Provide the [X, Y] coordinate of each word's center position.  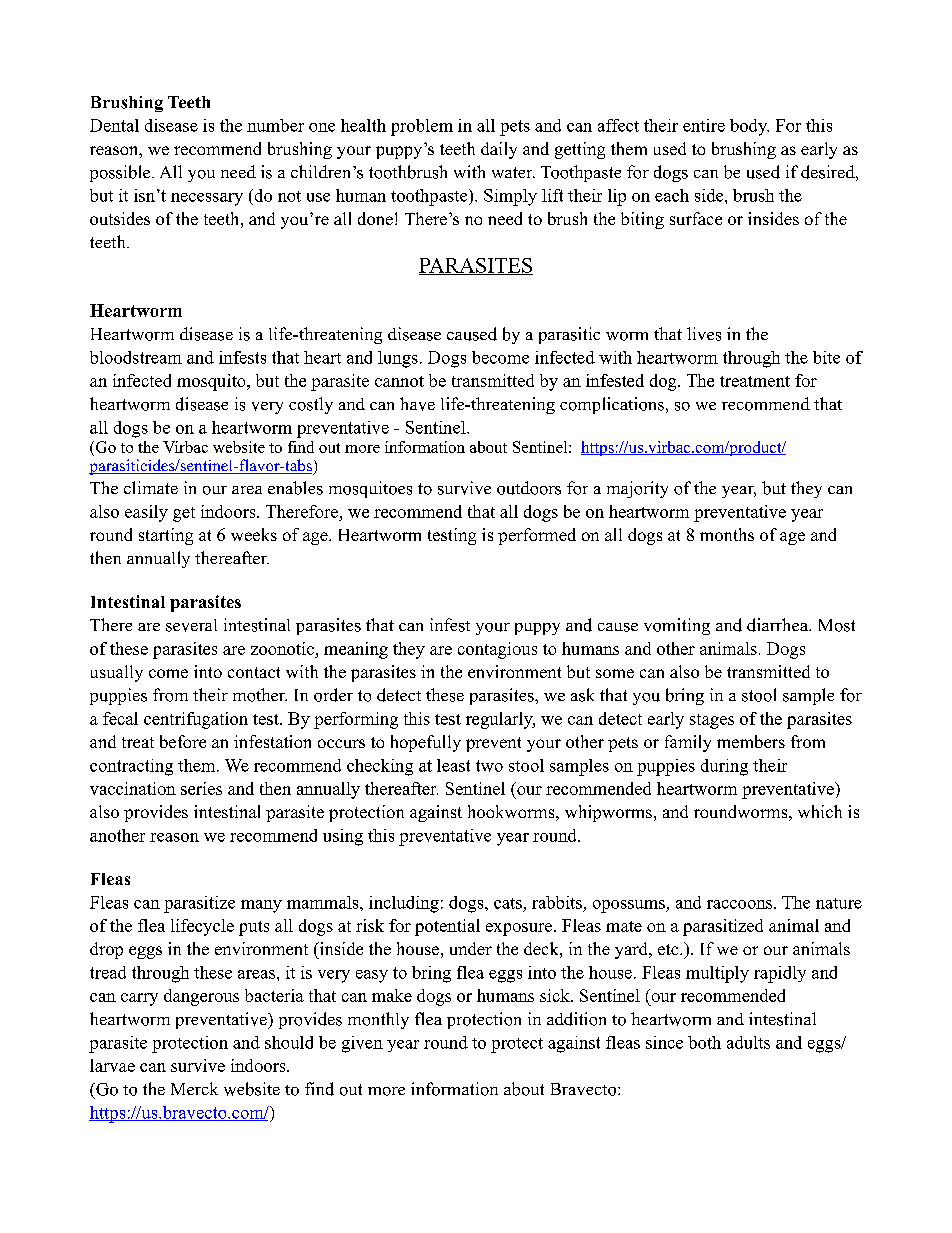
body [749, 127]
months [727, 534]
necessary [207, 199]
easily [146, 513]
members [751, 741]
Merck [194, 1088]
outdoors [529, 488]
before [183, 741]
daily [499, 150]
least [453, 765]
